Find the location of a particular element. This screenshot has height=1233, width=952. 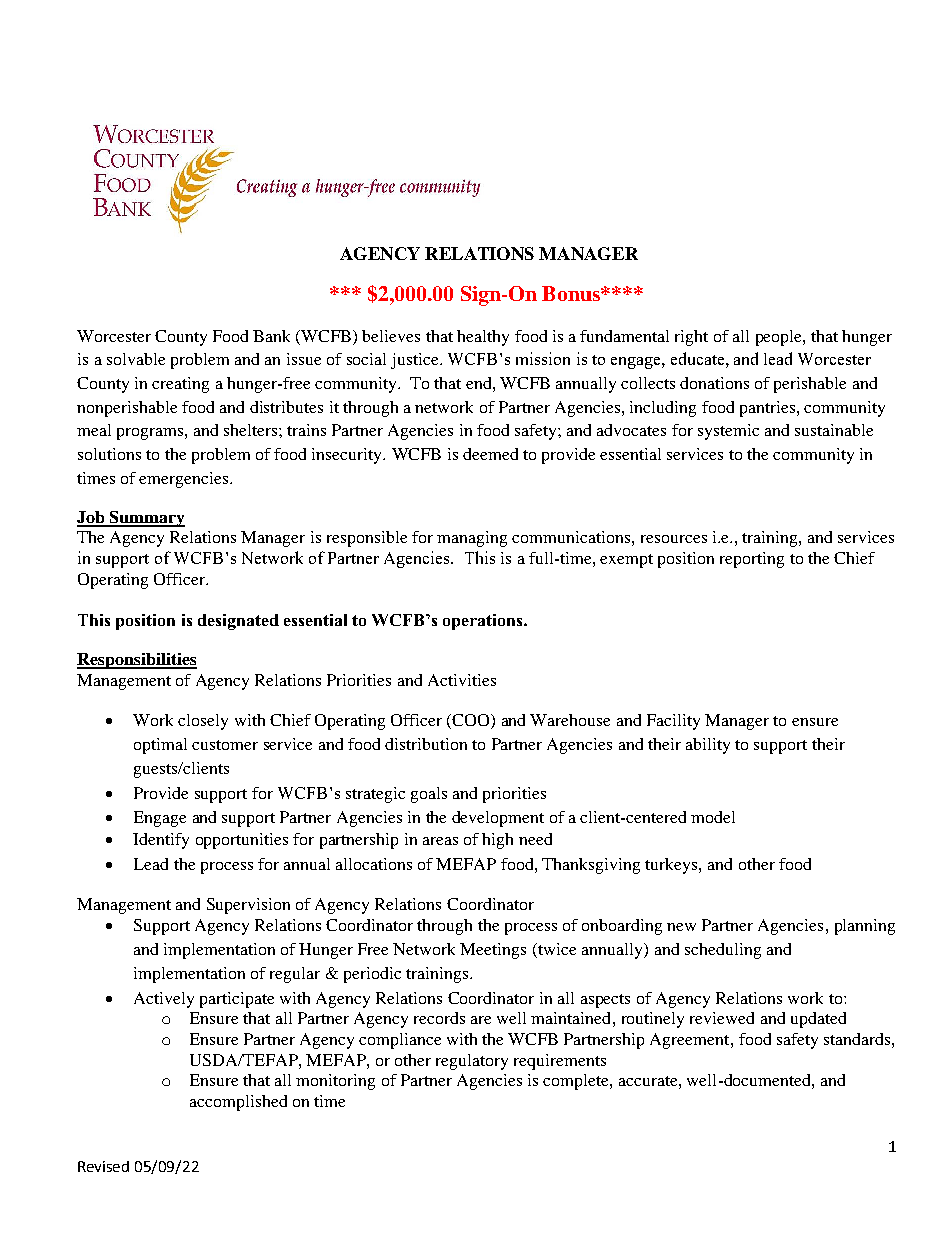

Supervision is located at coordinates (248, 906).
